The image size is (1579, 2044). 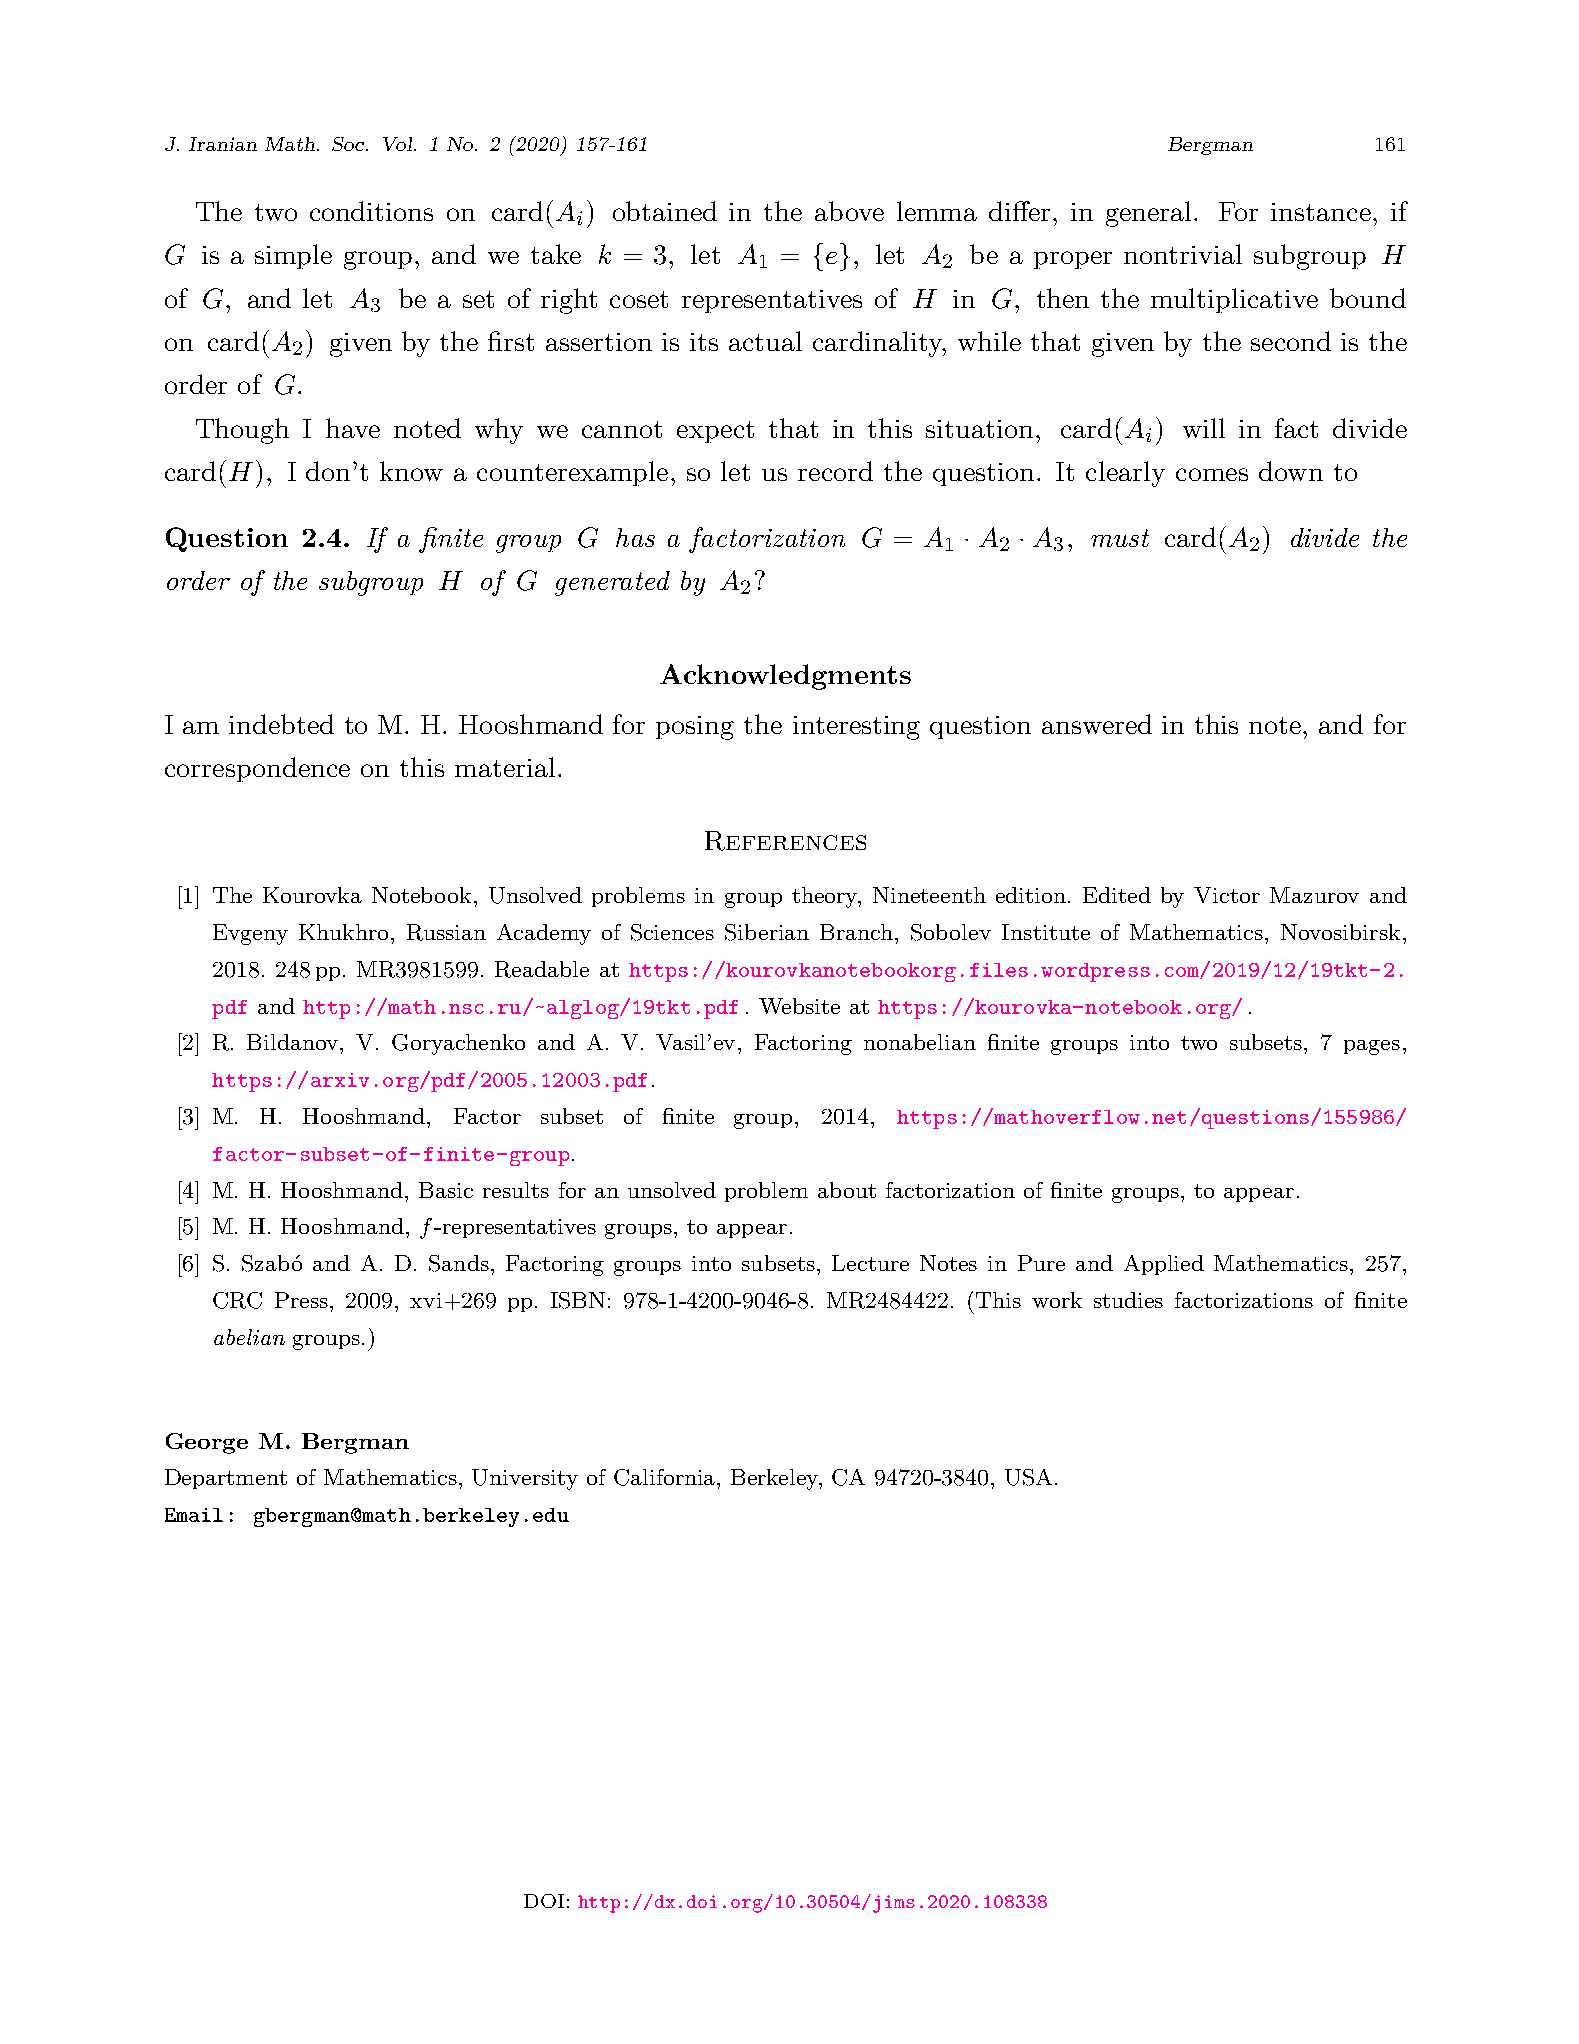 What do you see at coordinates (257, 769) in the screenshot?
I see `correspondence` at bounding box center [257, 769].
